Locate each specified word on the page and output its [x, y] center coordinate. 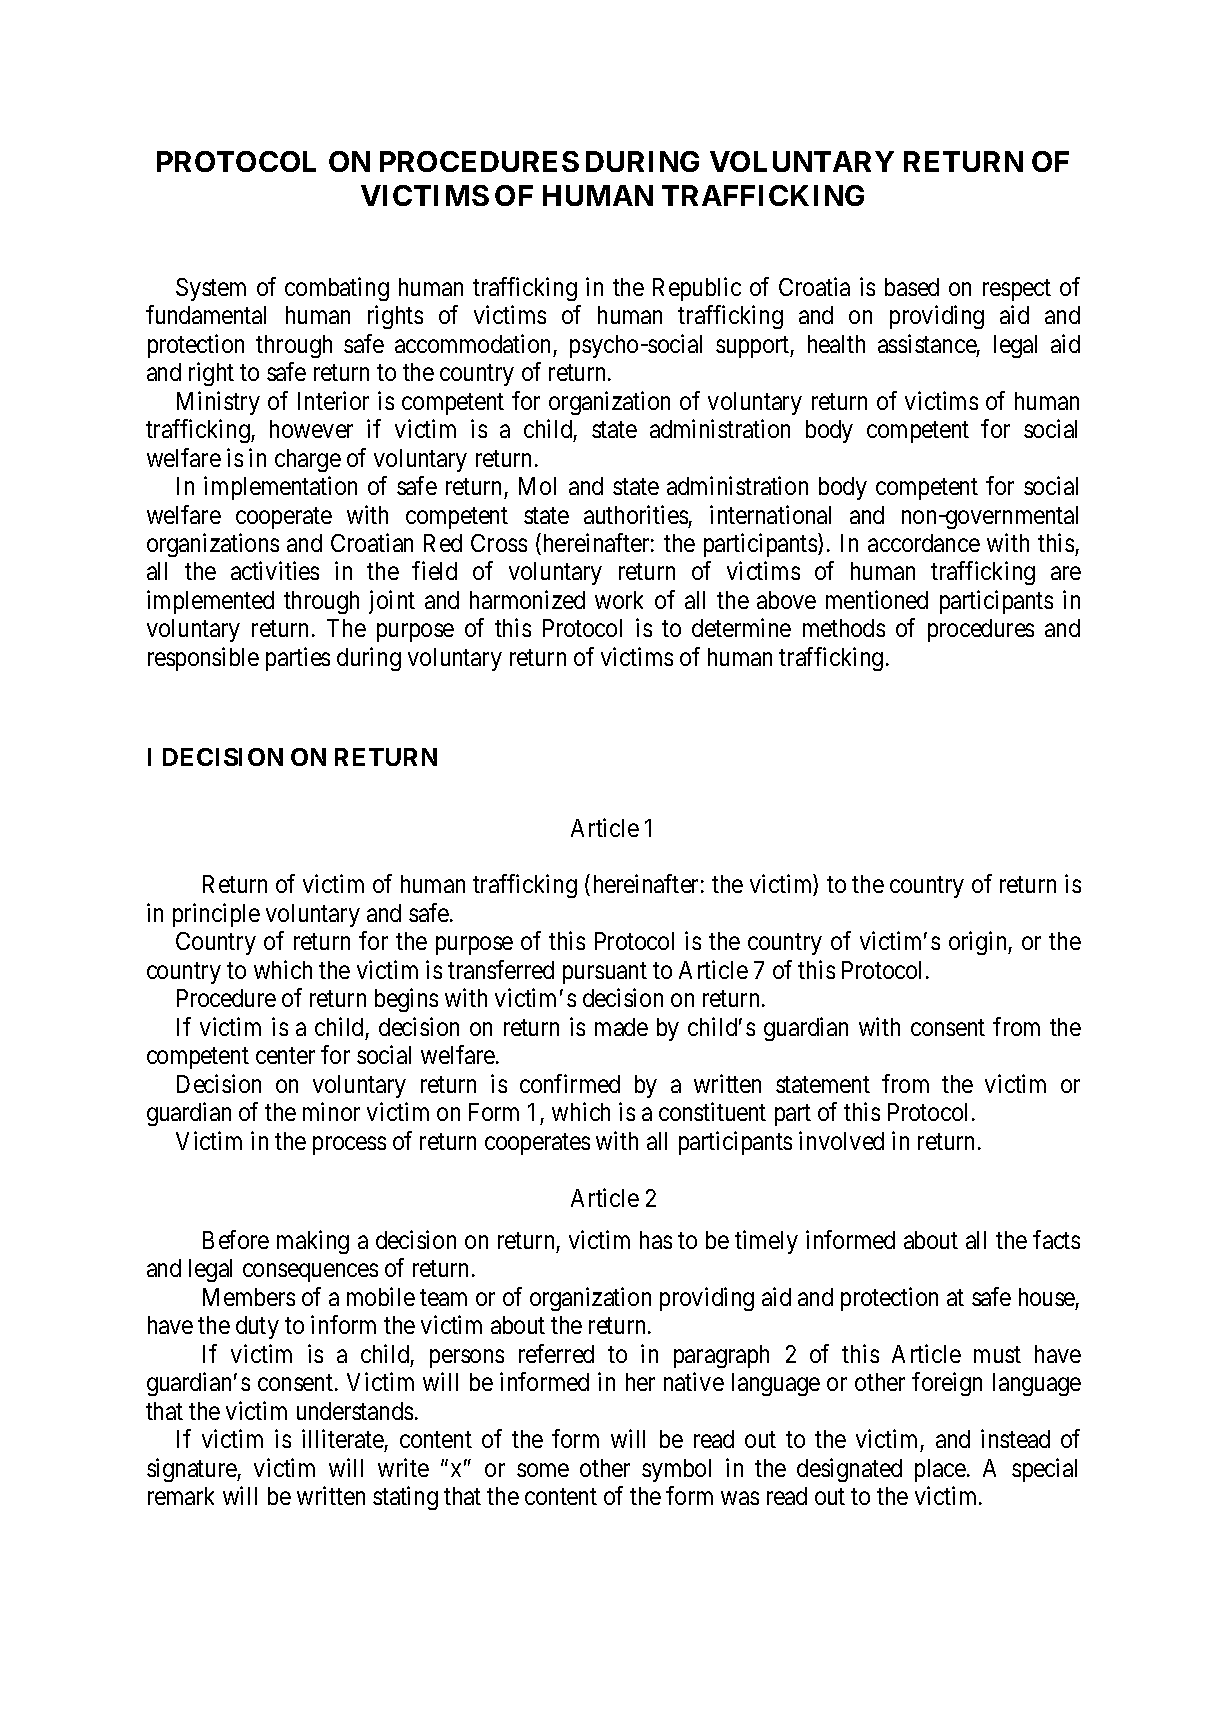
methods [844, 628]
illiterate [343, 1438]
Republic [697, 289]
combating [337, 289]
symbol [676, 1470]
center [285, 1056]
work [619, 600]
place [941, 1470]
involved [841, 1140]
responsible [203, 659]
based [912, 287]
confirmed [570, 1083]
